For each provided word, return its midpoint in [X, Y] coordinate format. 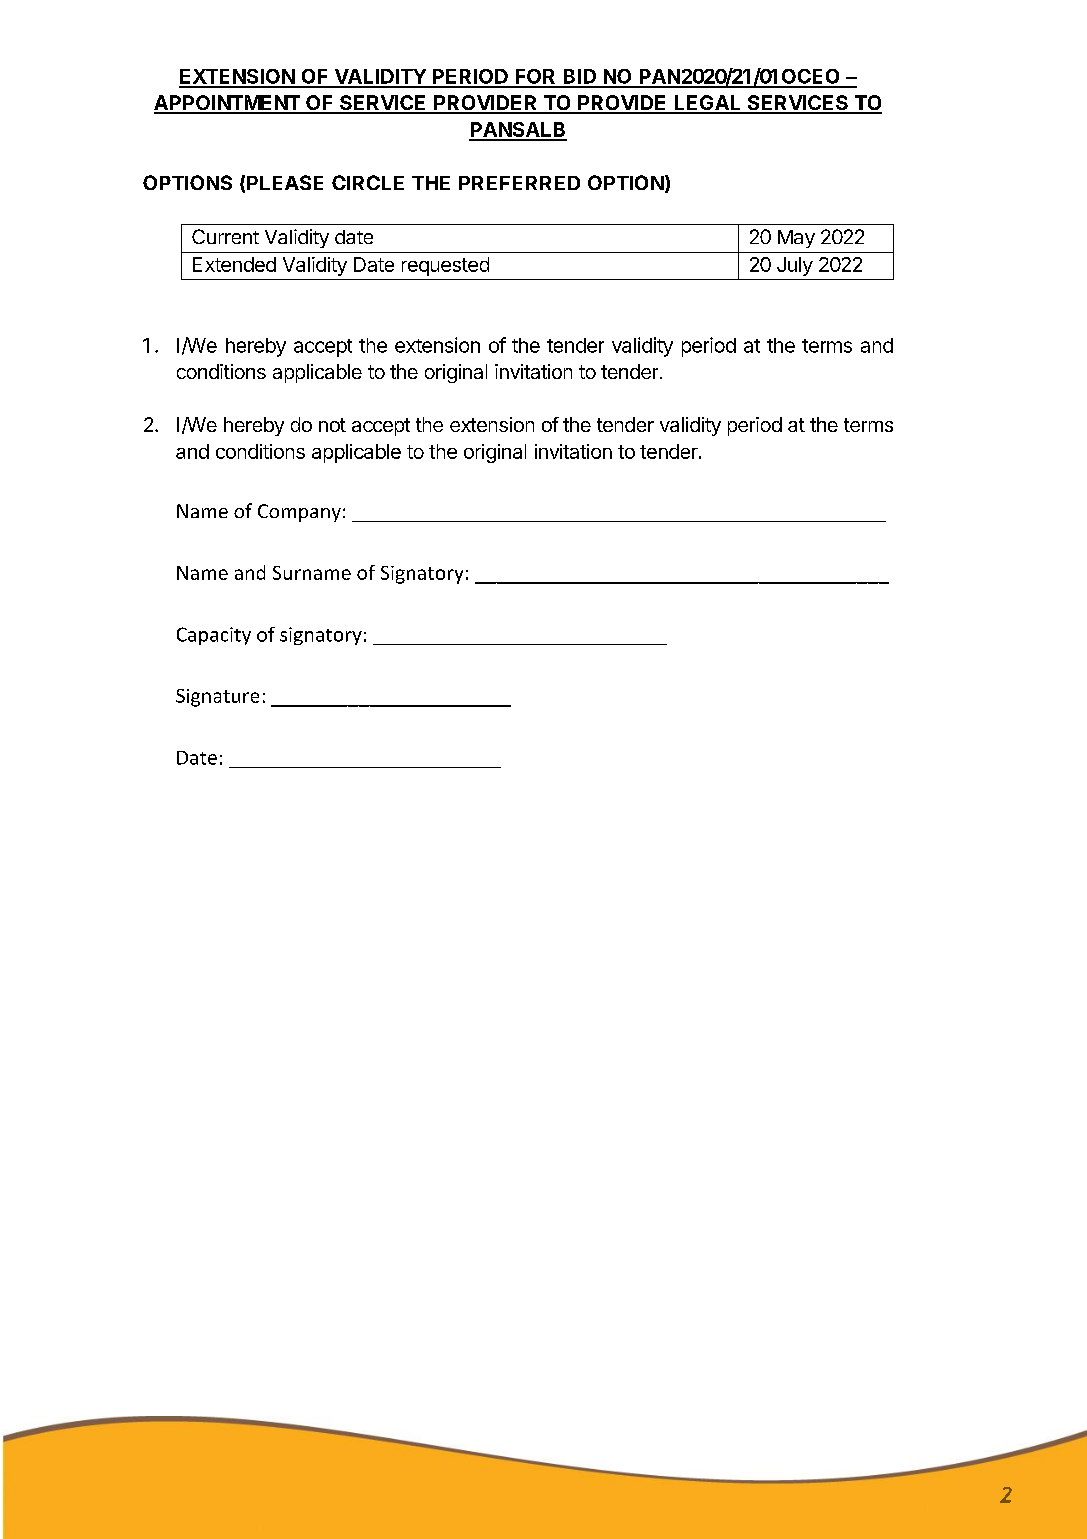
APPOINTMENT [228, 104]
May [796, 239]
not [332, 425]
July [795, 266]
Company [299, 513]
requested [445, 266]
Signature [217, 698]
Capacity [214, 636]
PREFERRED [519, 183]
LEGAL [708, 104]
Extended [234, 264]
